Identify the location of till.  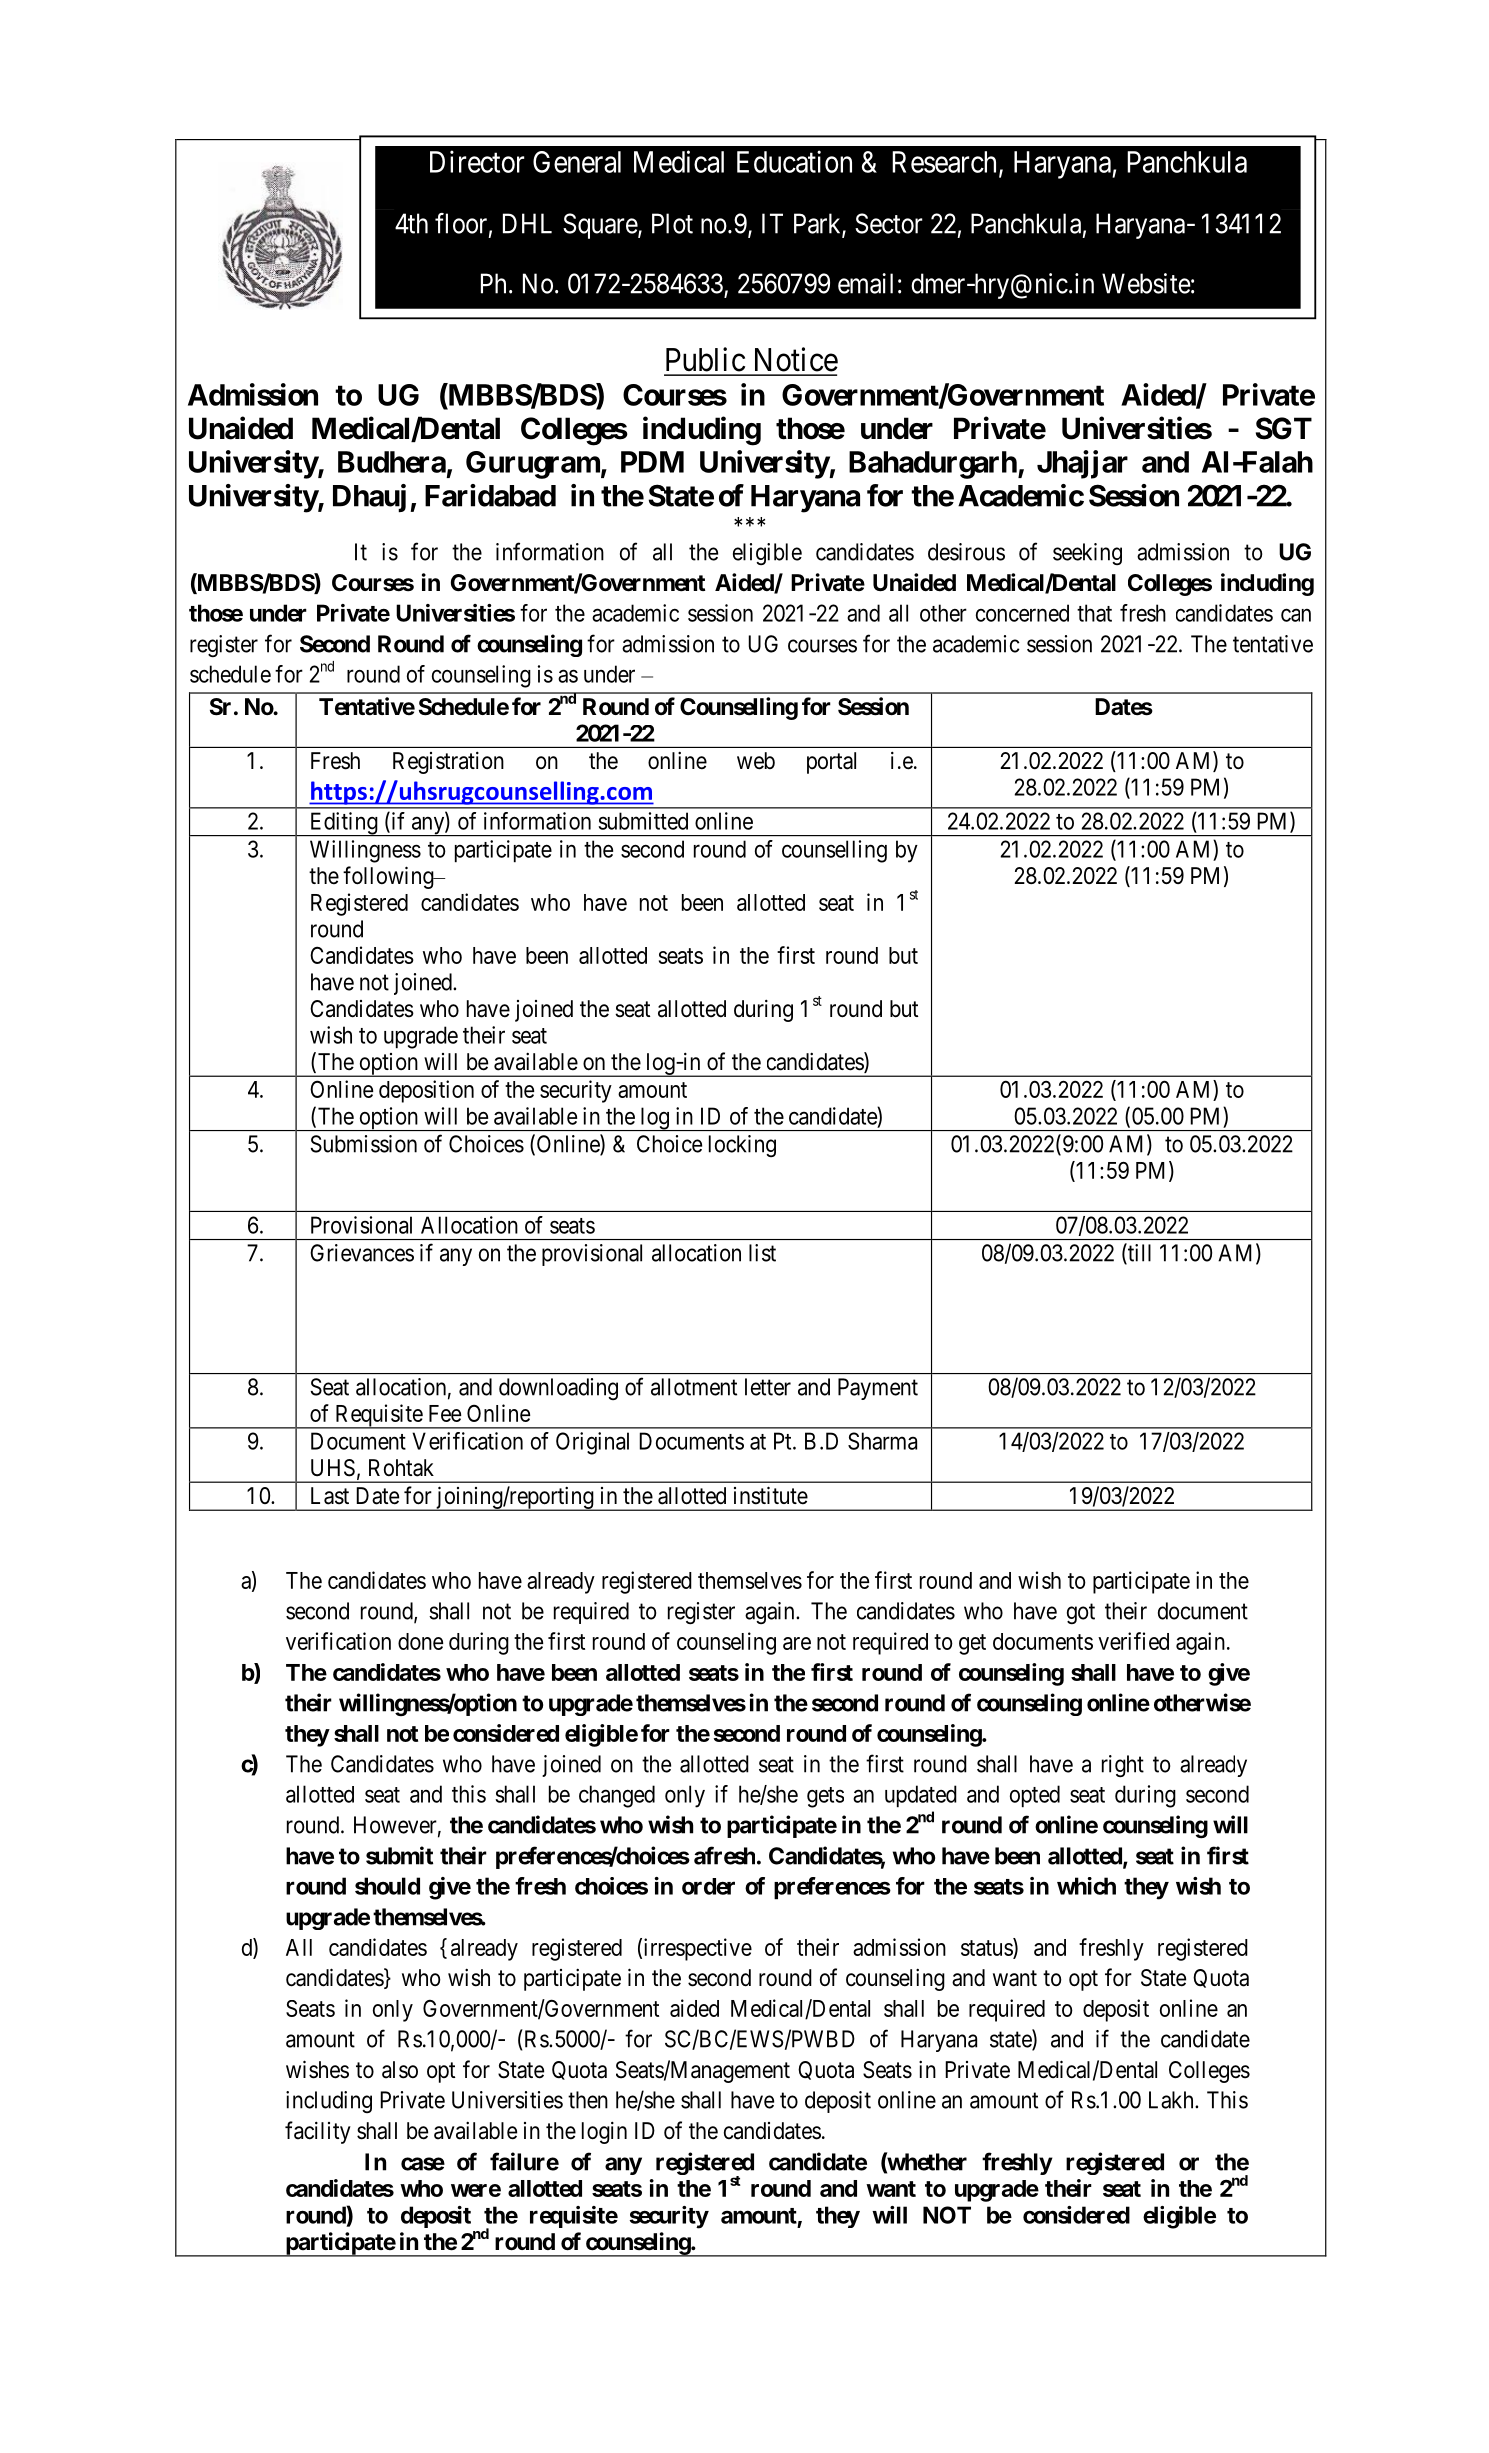
(1138, 1253).
